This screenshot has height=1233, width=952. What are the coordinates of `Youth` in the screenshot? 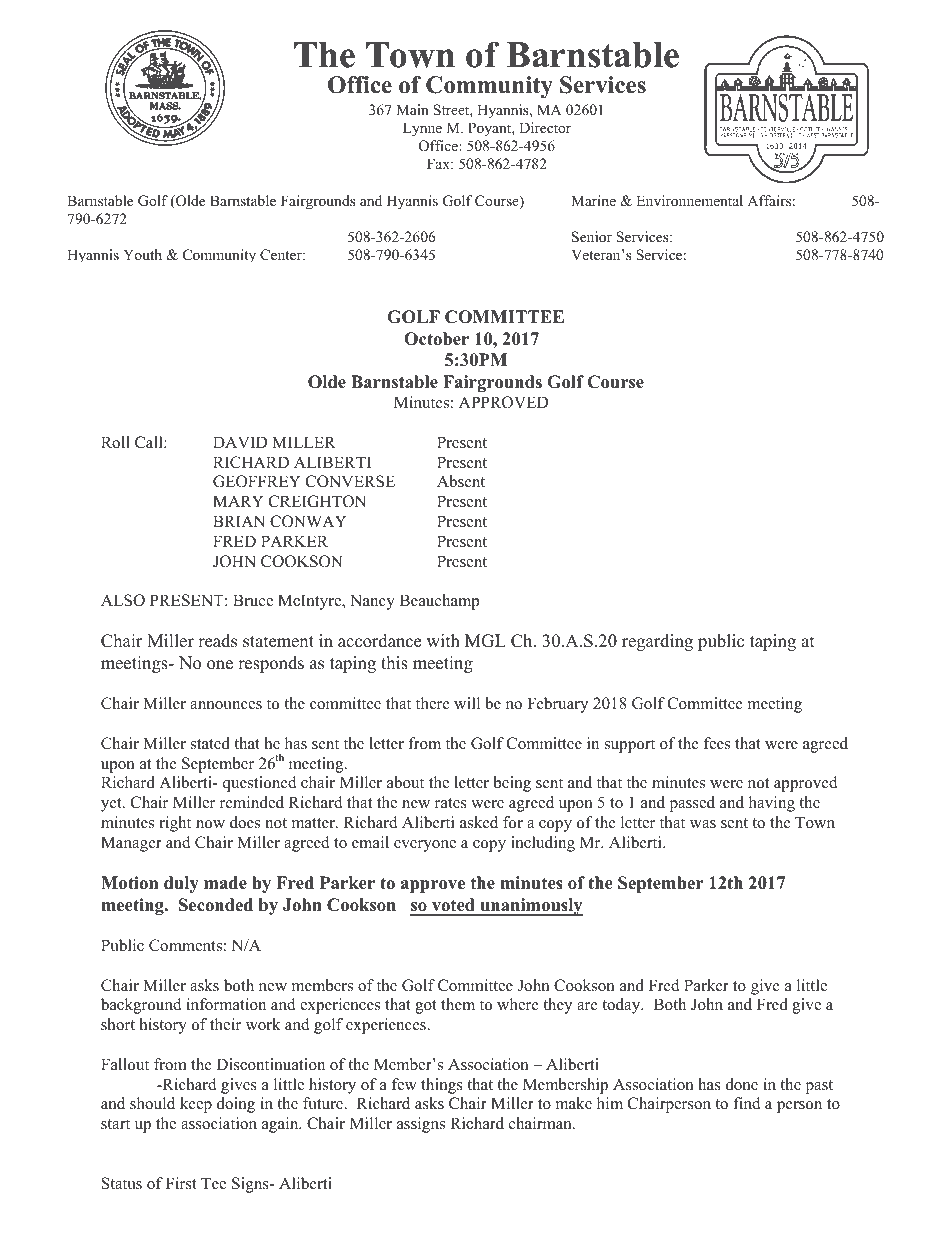 It's located at (142, 254).
